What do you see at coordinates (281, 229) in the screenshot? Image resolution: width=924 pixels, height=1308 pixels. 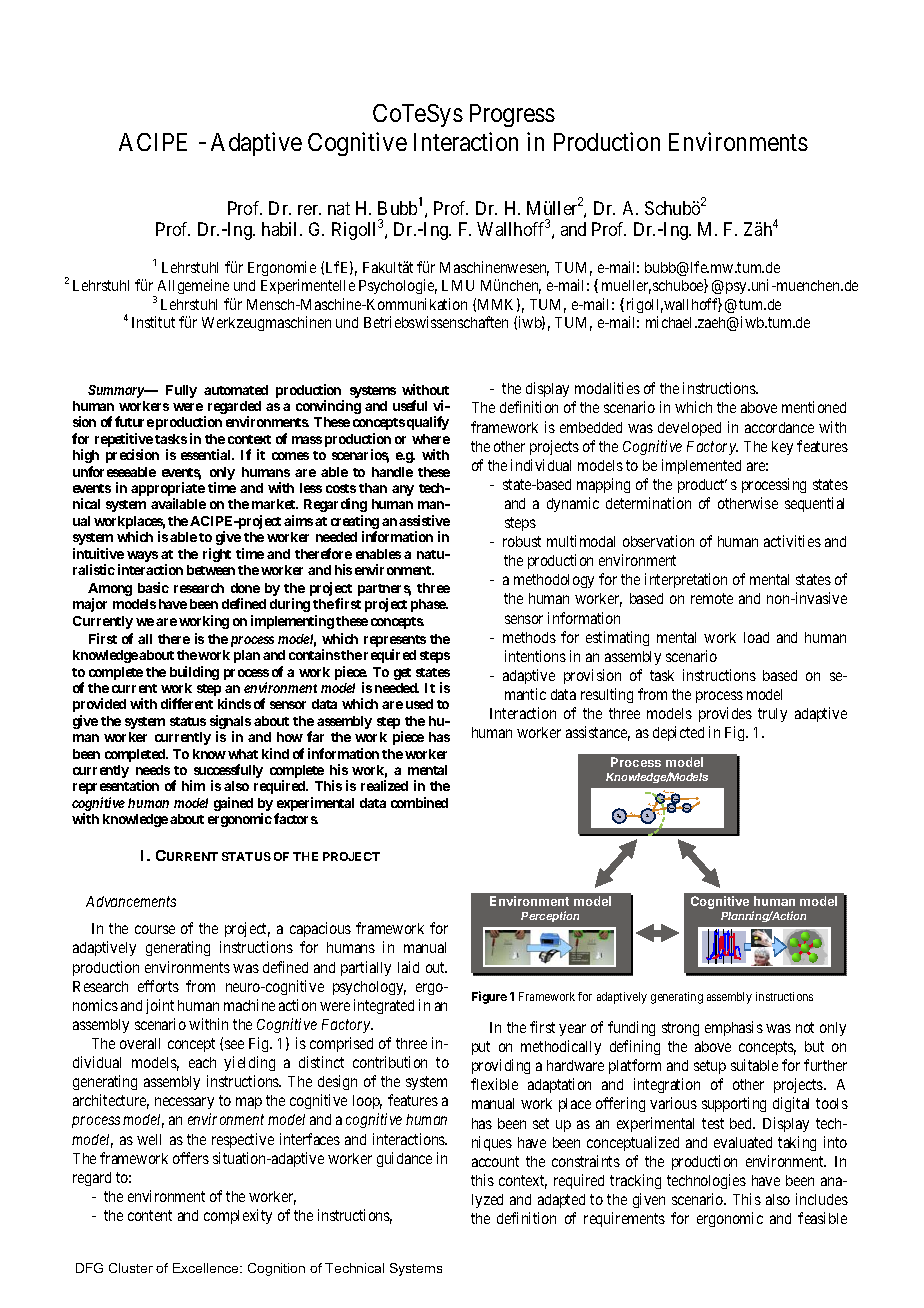 I see `habil` at bounding box center [281, 229].
